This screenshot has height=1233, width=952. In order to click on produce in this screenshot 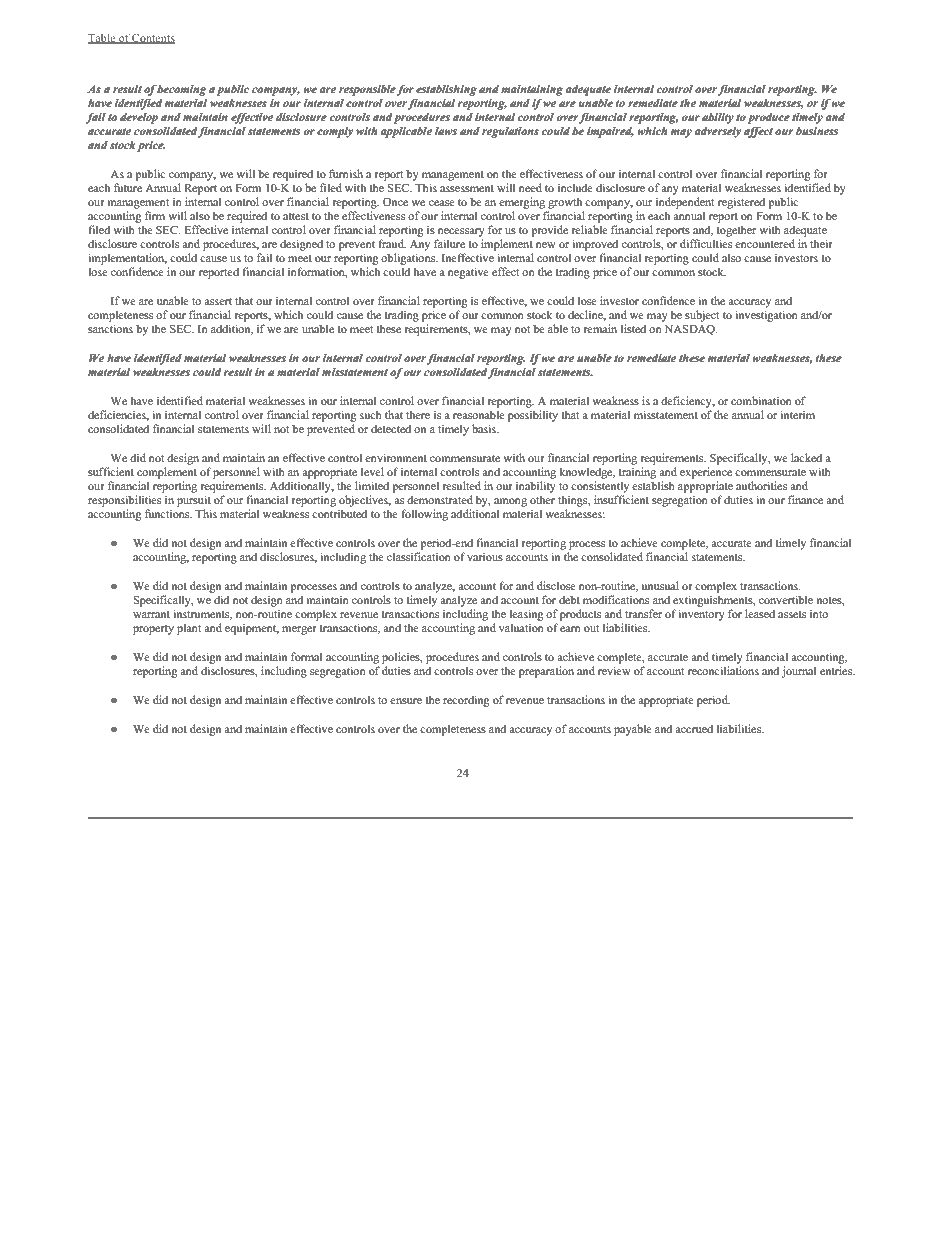, I will do `click(769, 118)`.
